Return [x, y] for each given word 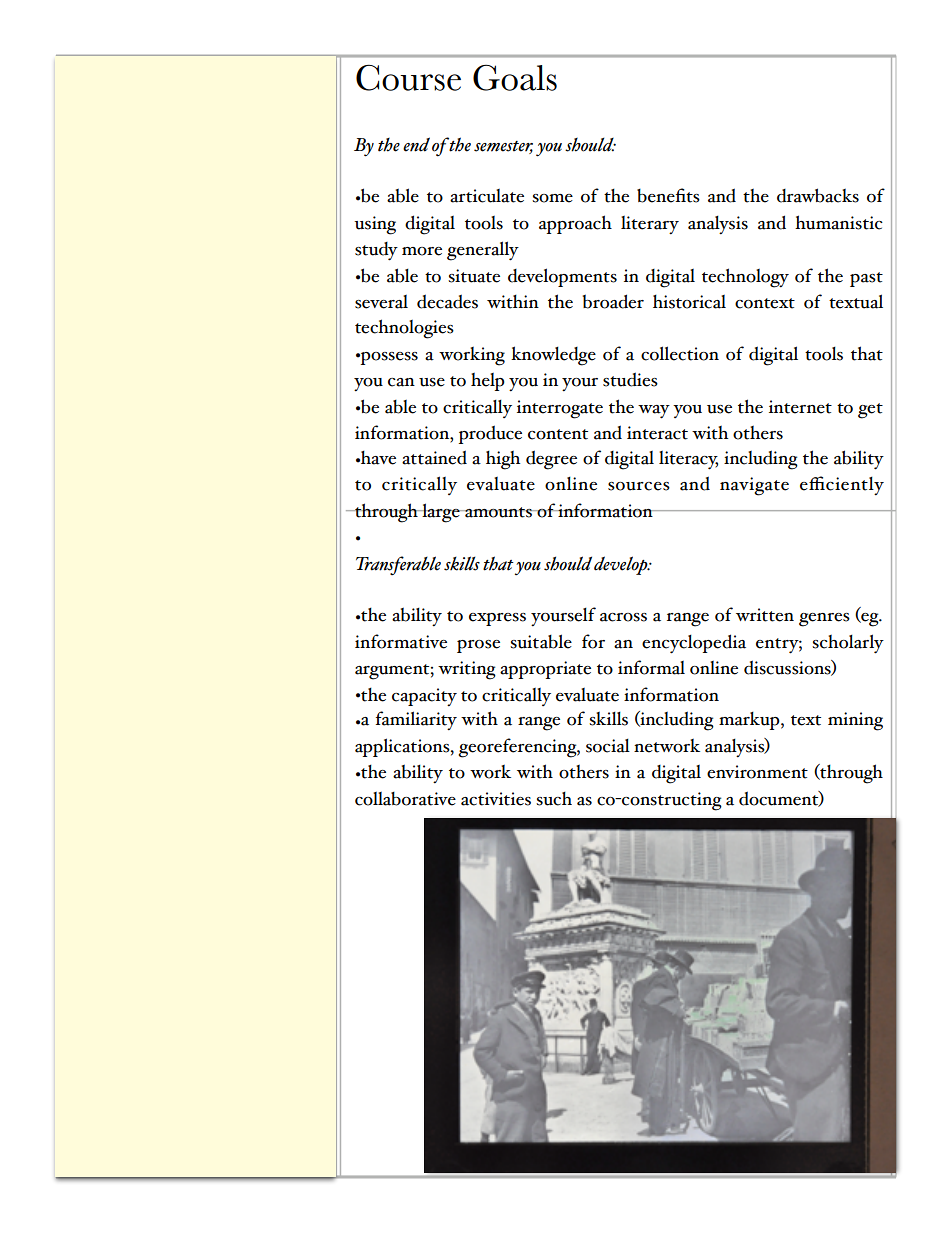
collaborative [405, 799]
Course [408, 78]
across [623, 617]
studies [630, 379]
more [422, 251]
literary [650, 225]
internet [800, 407]
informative [401, 641]
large [441, 513]
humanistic [839, 222]
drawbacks [818, 195]
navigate [754, 486]
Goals [515, 78]
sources [639, 486]
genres [824, 620]
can [401, 382]
